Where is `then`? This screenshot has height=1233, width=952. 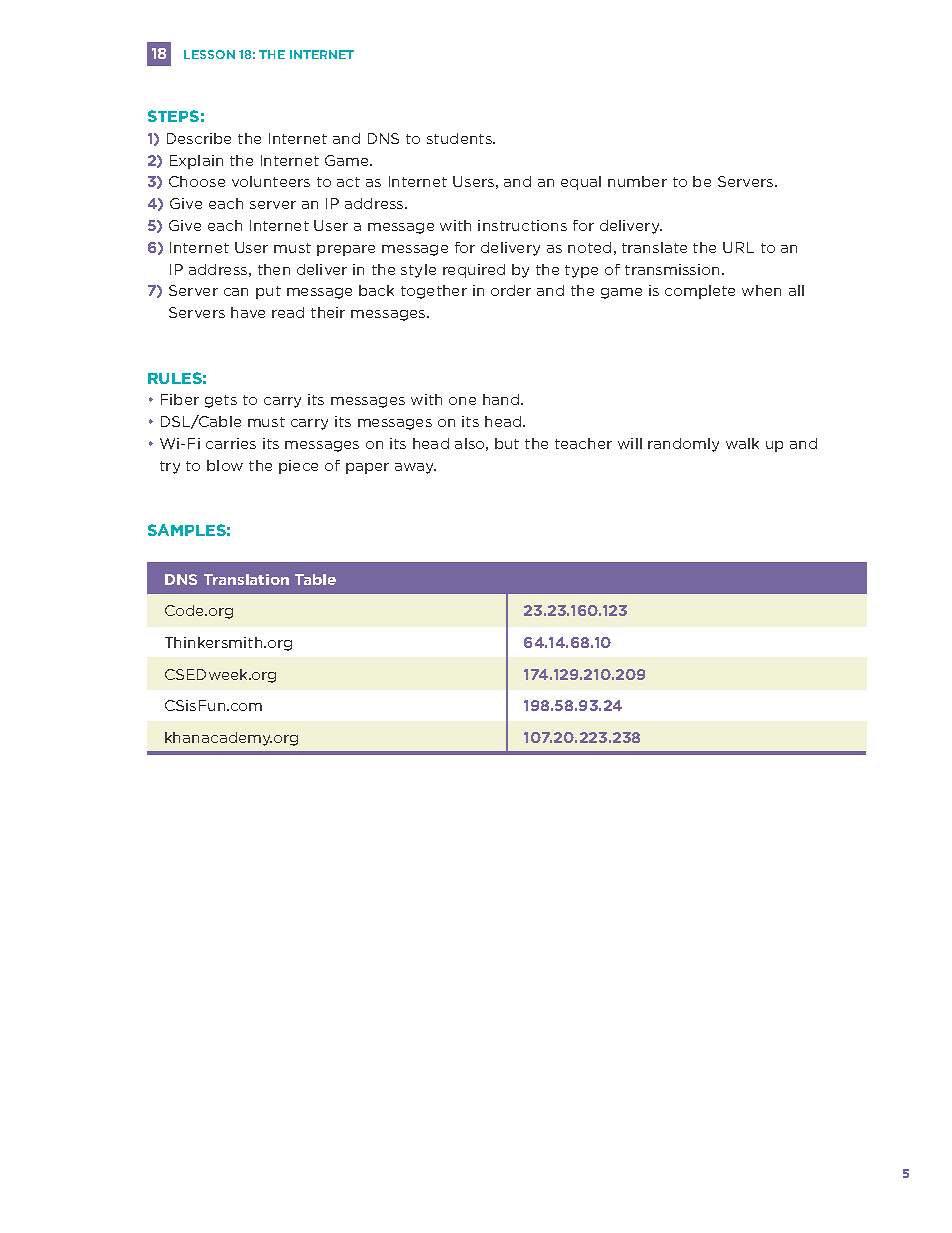 then is located at coordinates (274, 269).
